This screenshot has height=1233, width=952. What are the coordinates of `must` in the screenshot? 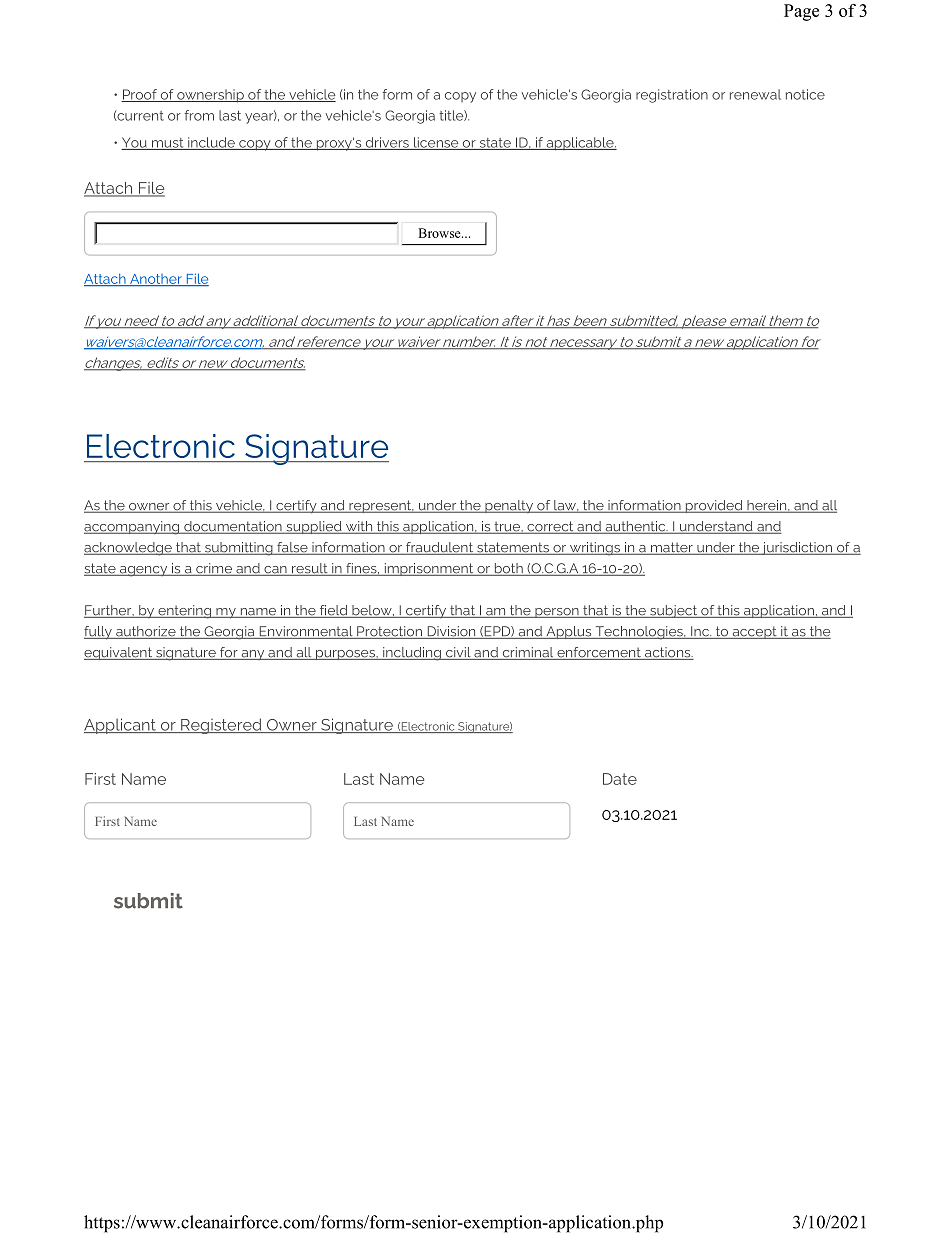 It's located at (168, 144).
